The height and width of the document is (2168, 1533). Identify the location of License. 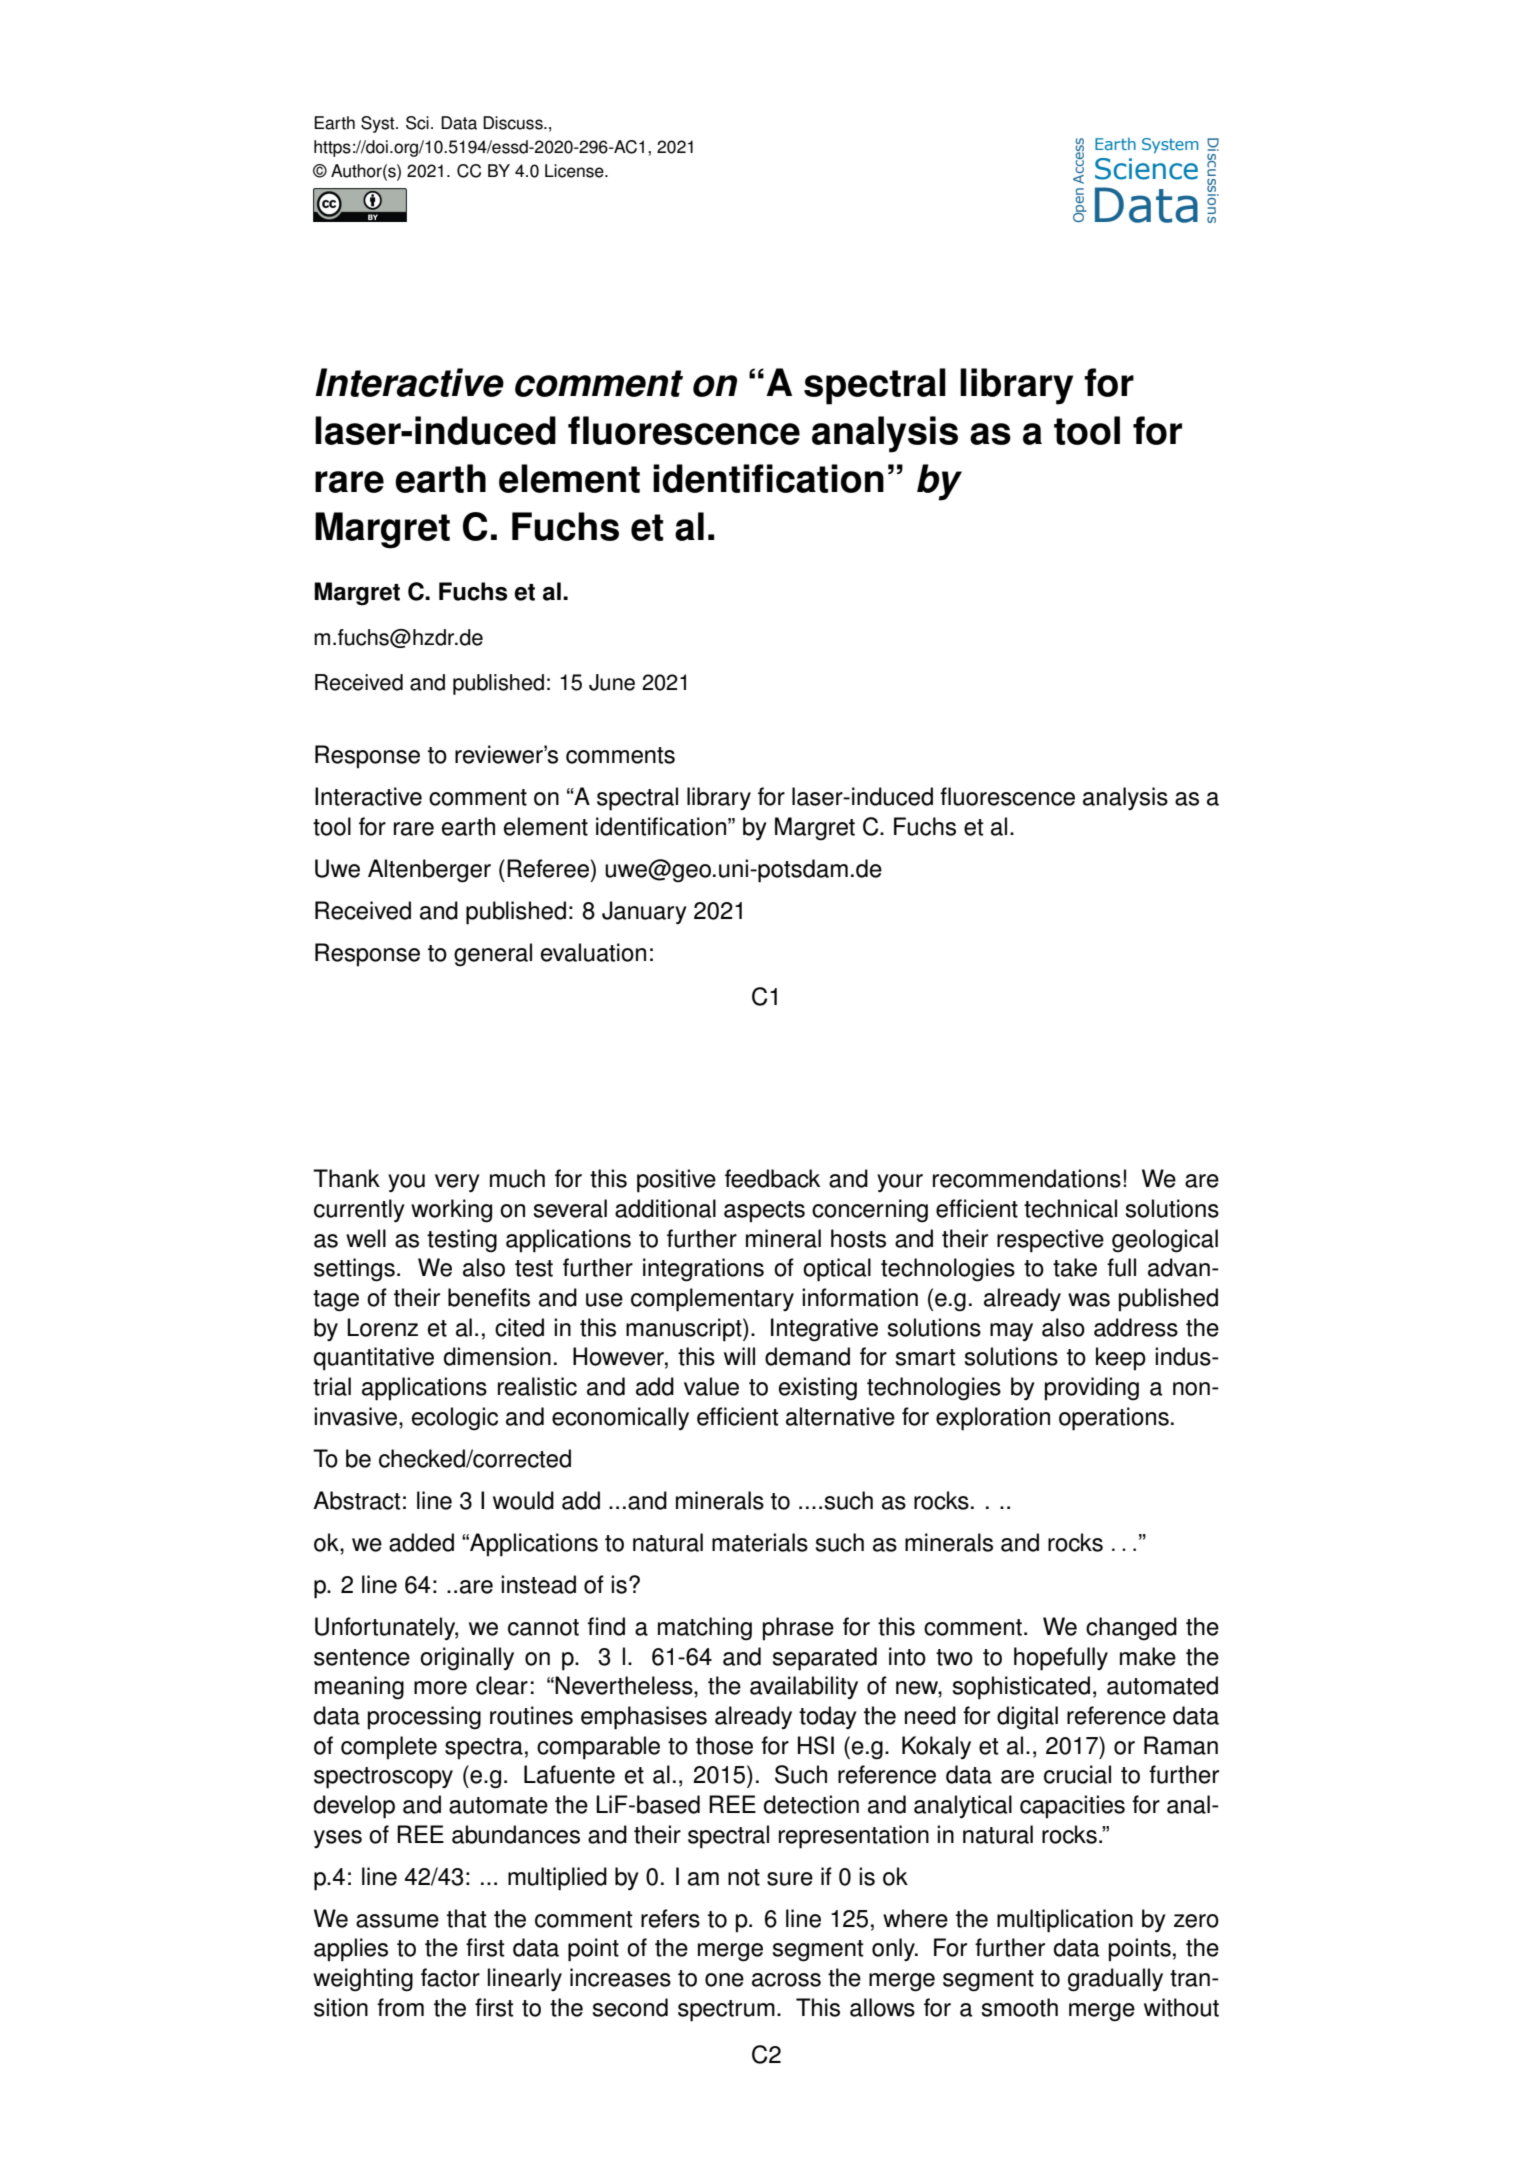
(575, 171).
